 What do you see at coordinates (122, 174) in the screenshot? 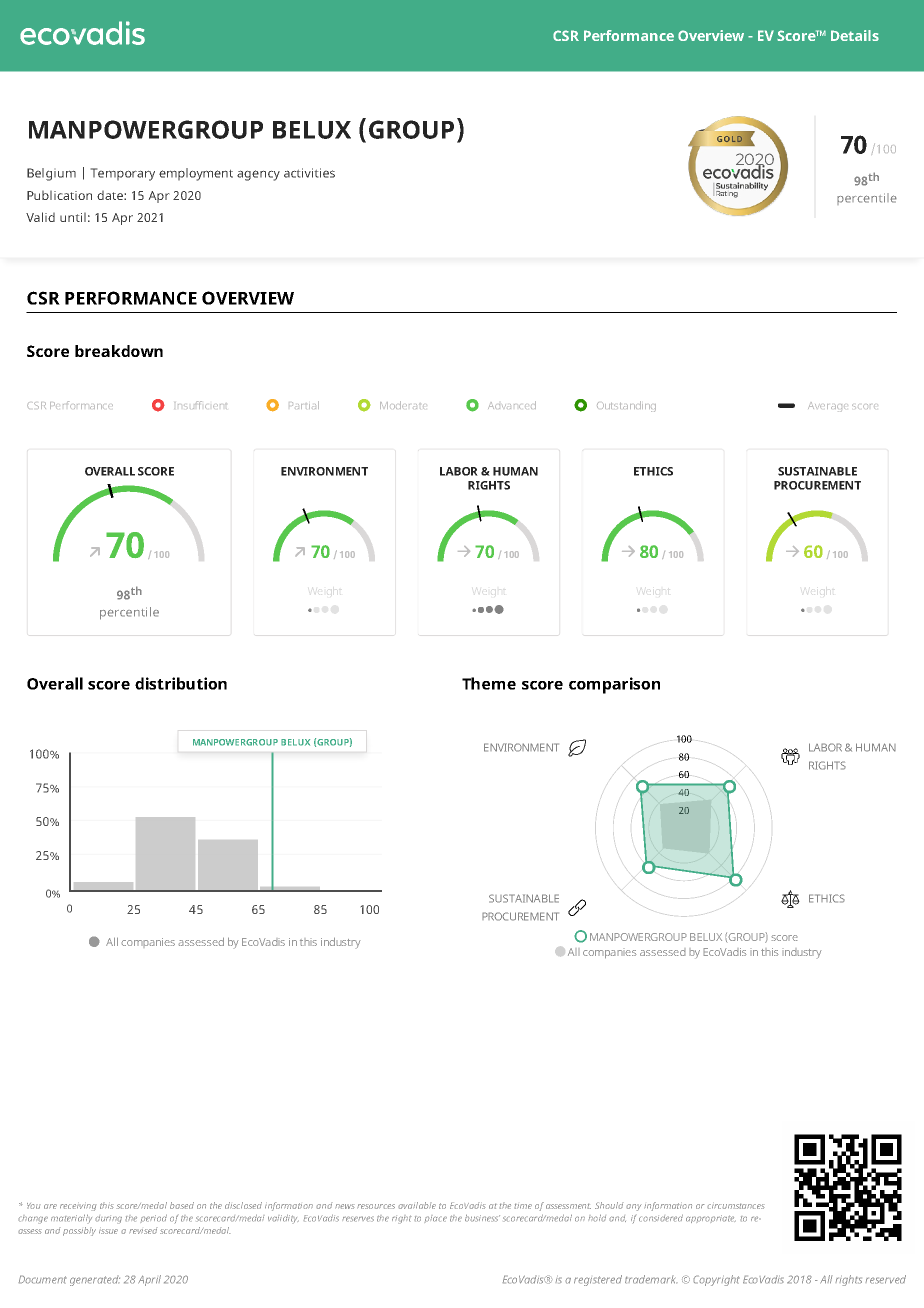
I see `Temporary` at bounding box center [122, 174].
